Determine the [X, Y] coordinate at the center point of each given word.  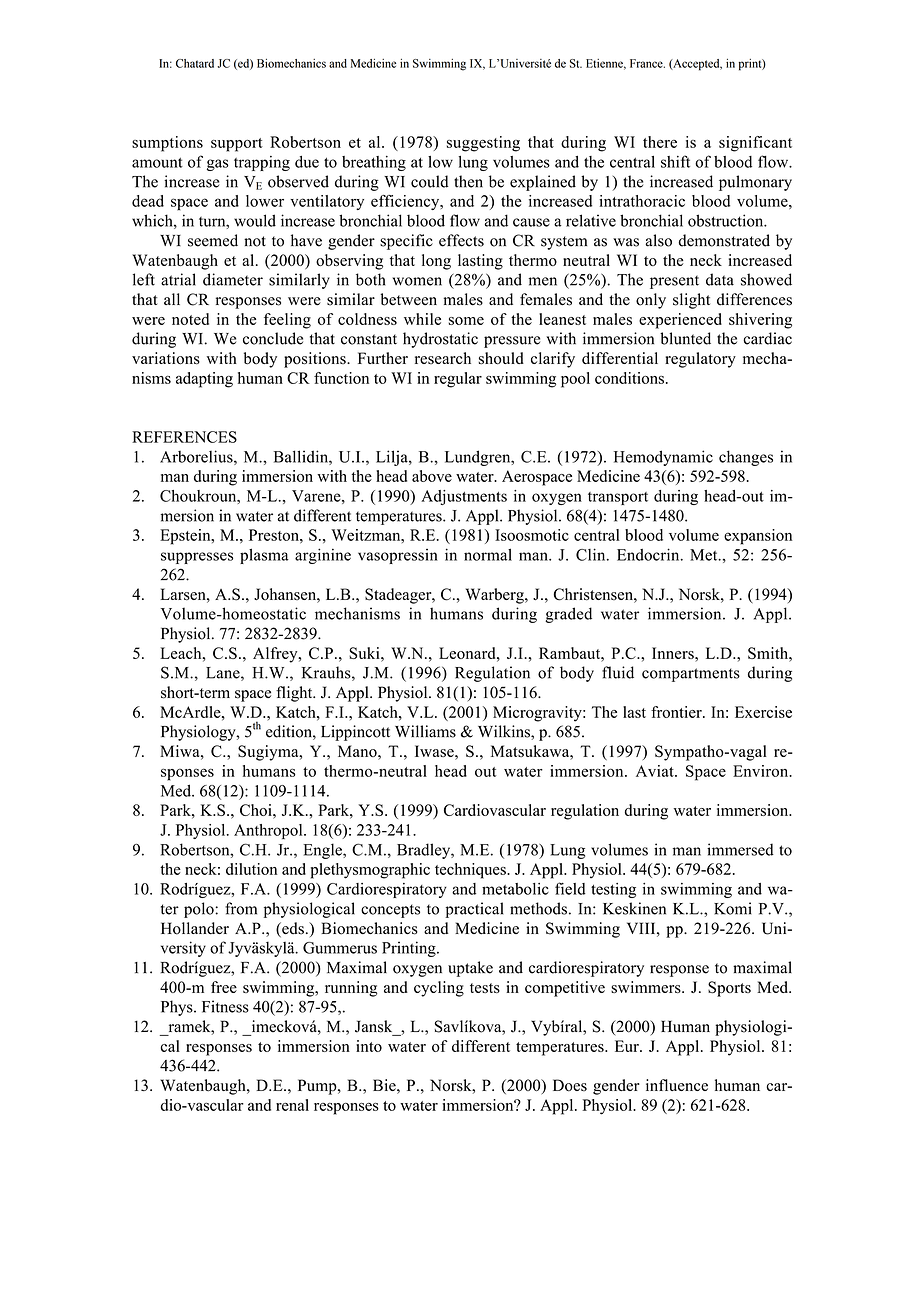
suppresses [197, 558]
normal [488, 554]
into [369, 1046]
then [468, 181]
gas [218, 165]
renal [292, 1105]
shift [675, 161]
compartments [691, 675]
